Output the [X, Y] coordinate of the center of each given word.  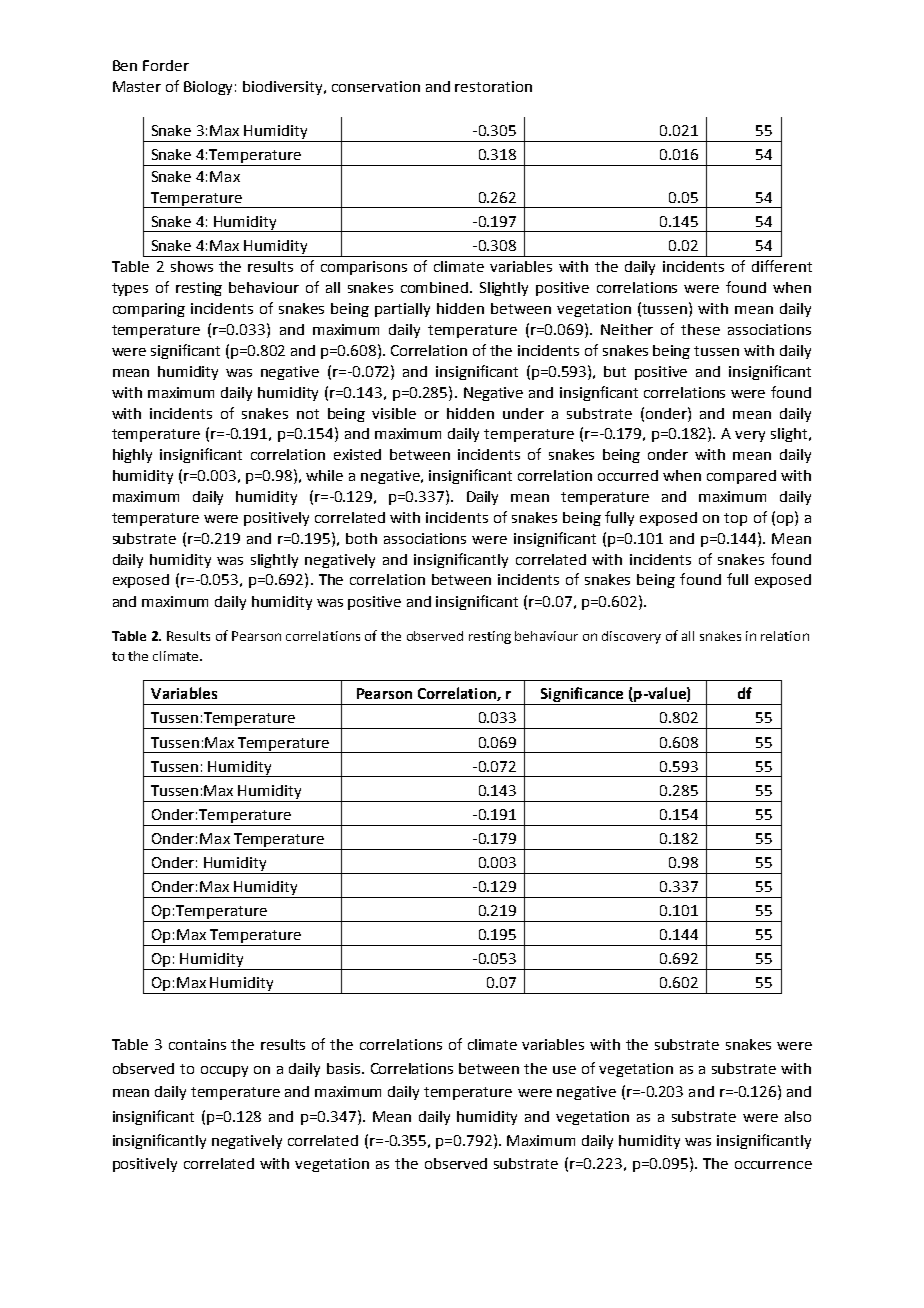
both [361, 538]
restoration [493, 86]
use [564, 1070]
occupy [224, 1071]
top [735, 519]
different [782, 266]
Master [137, 86]
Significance [582, 696]
